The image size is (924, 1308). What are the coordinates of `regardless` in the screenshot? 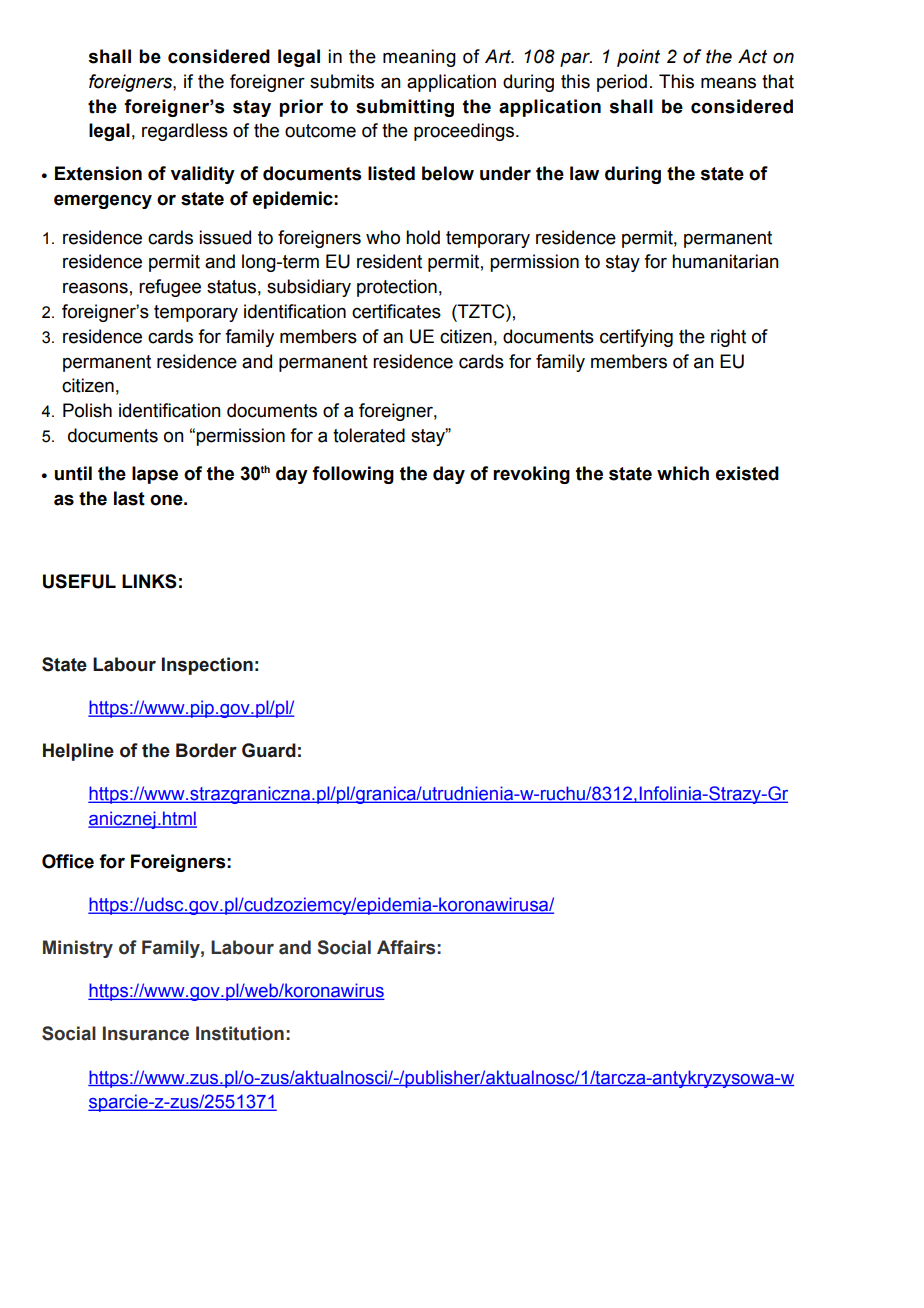 It's located at (185, 132).
